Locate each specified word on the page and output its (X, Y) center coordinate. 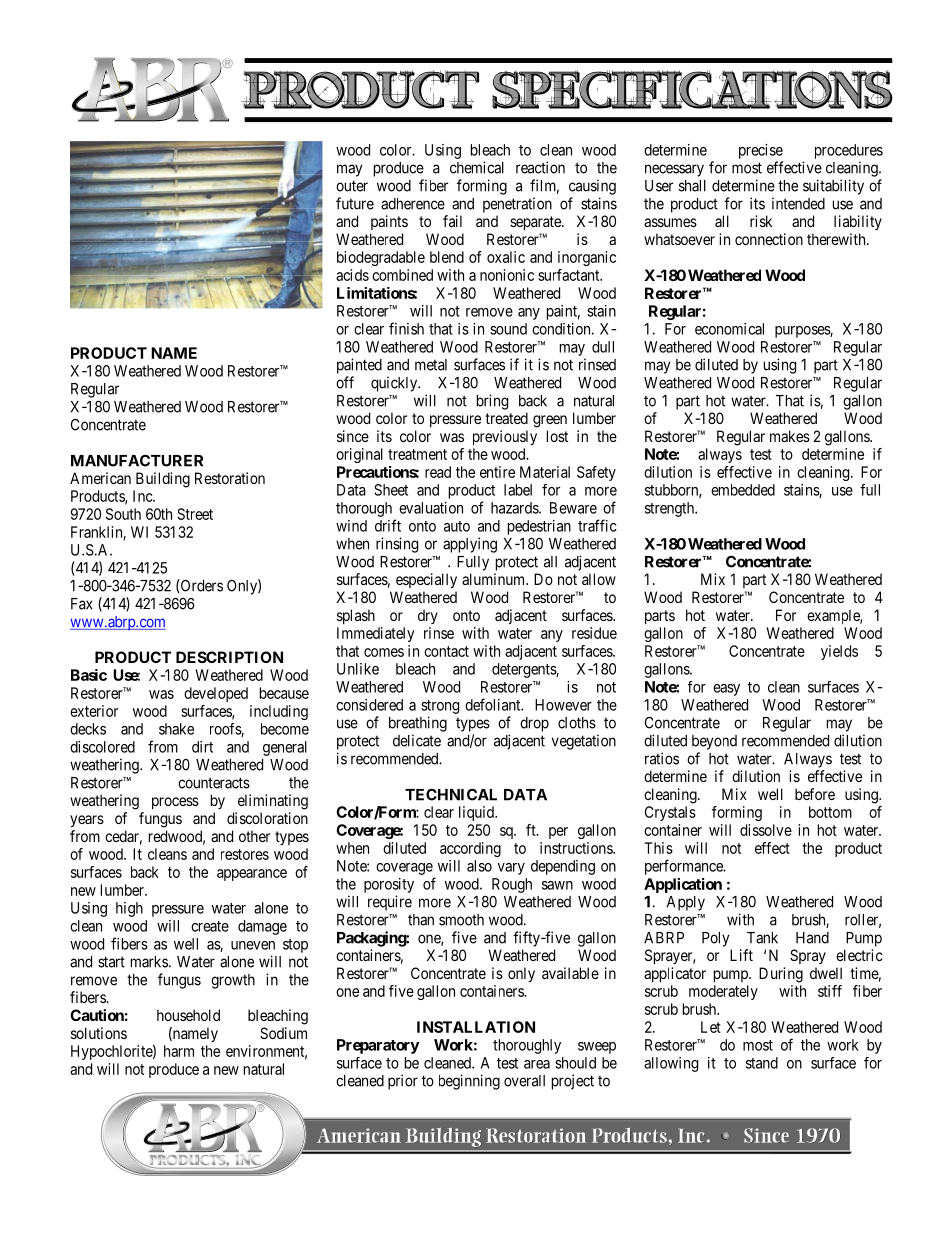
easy (726, 690)
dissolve (766, 830)
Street (195, 514)
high (129, 909)
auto (457, 526)
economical (729, 329)
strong (440, 707)
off (345, 382)
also (479, 866)
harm (179, 1051)
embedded (743, 490)
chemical (477, 167)
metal (431, 365)
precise (761, 151)
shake (176, 729)
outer (352, 186)
